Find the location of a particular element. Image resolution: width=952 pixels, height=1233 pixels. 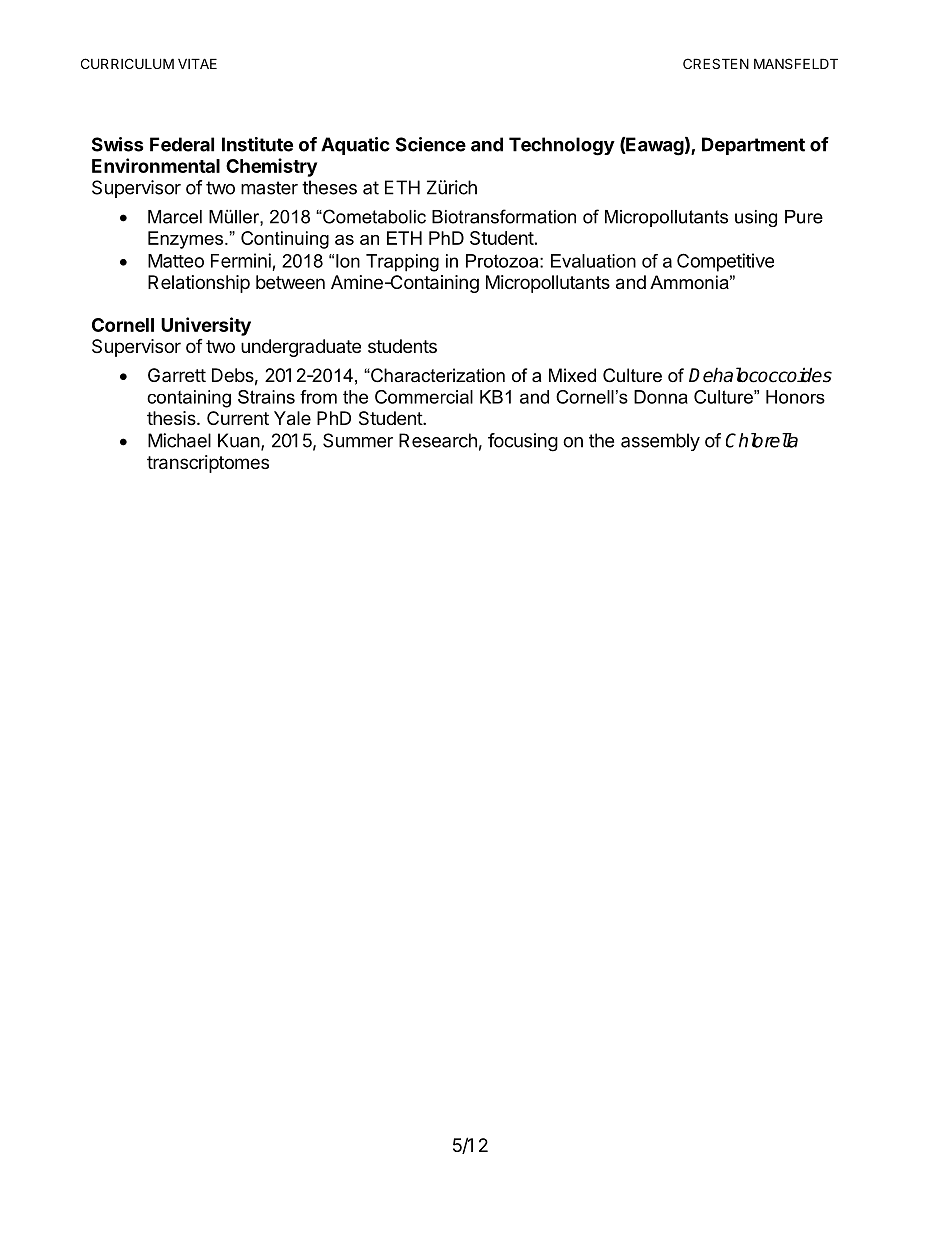

transcriptomes is located at coordinates (208, 464).
